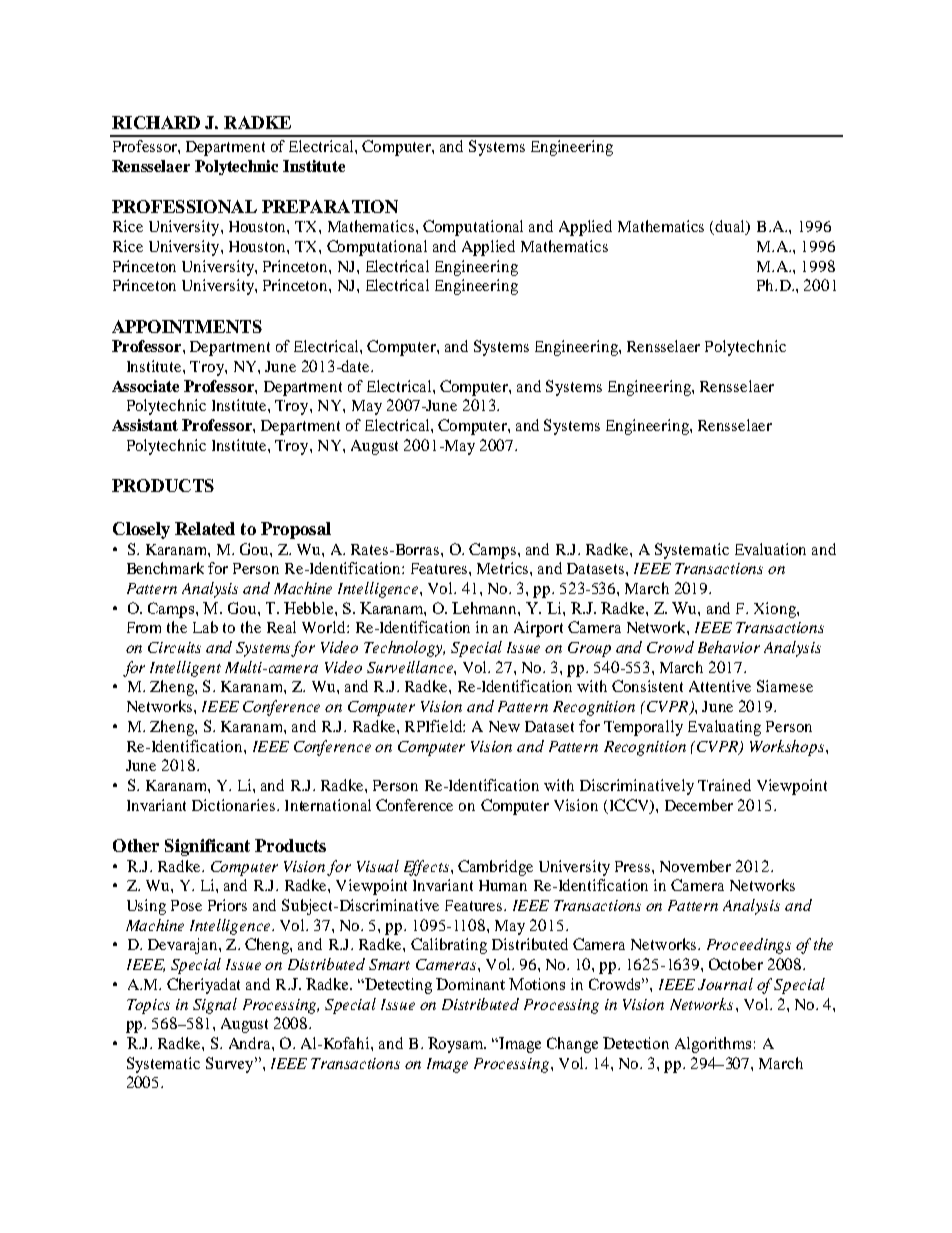  I want to click on Lab, so click(205, 627).
